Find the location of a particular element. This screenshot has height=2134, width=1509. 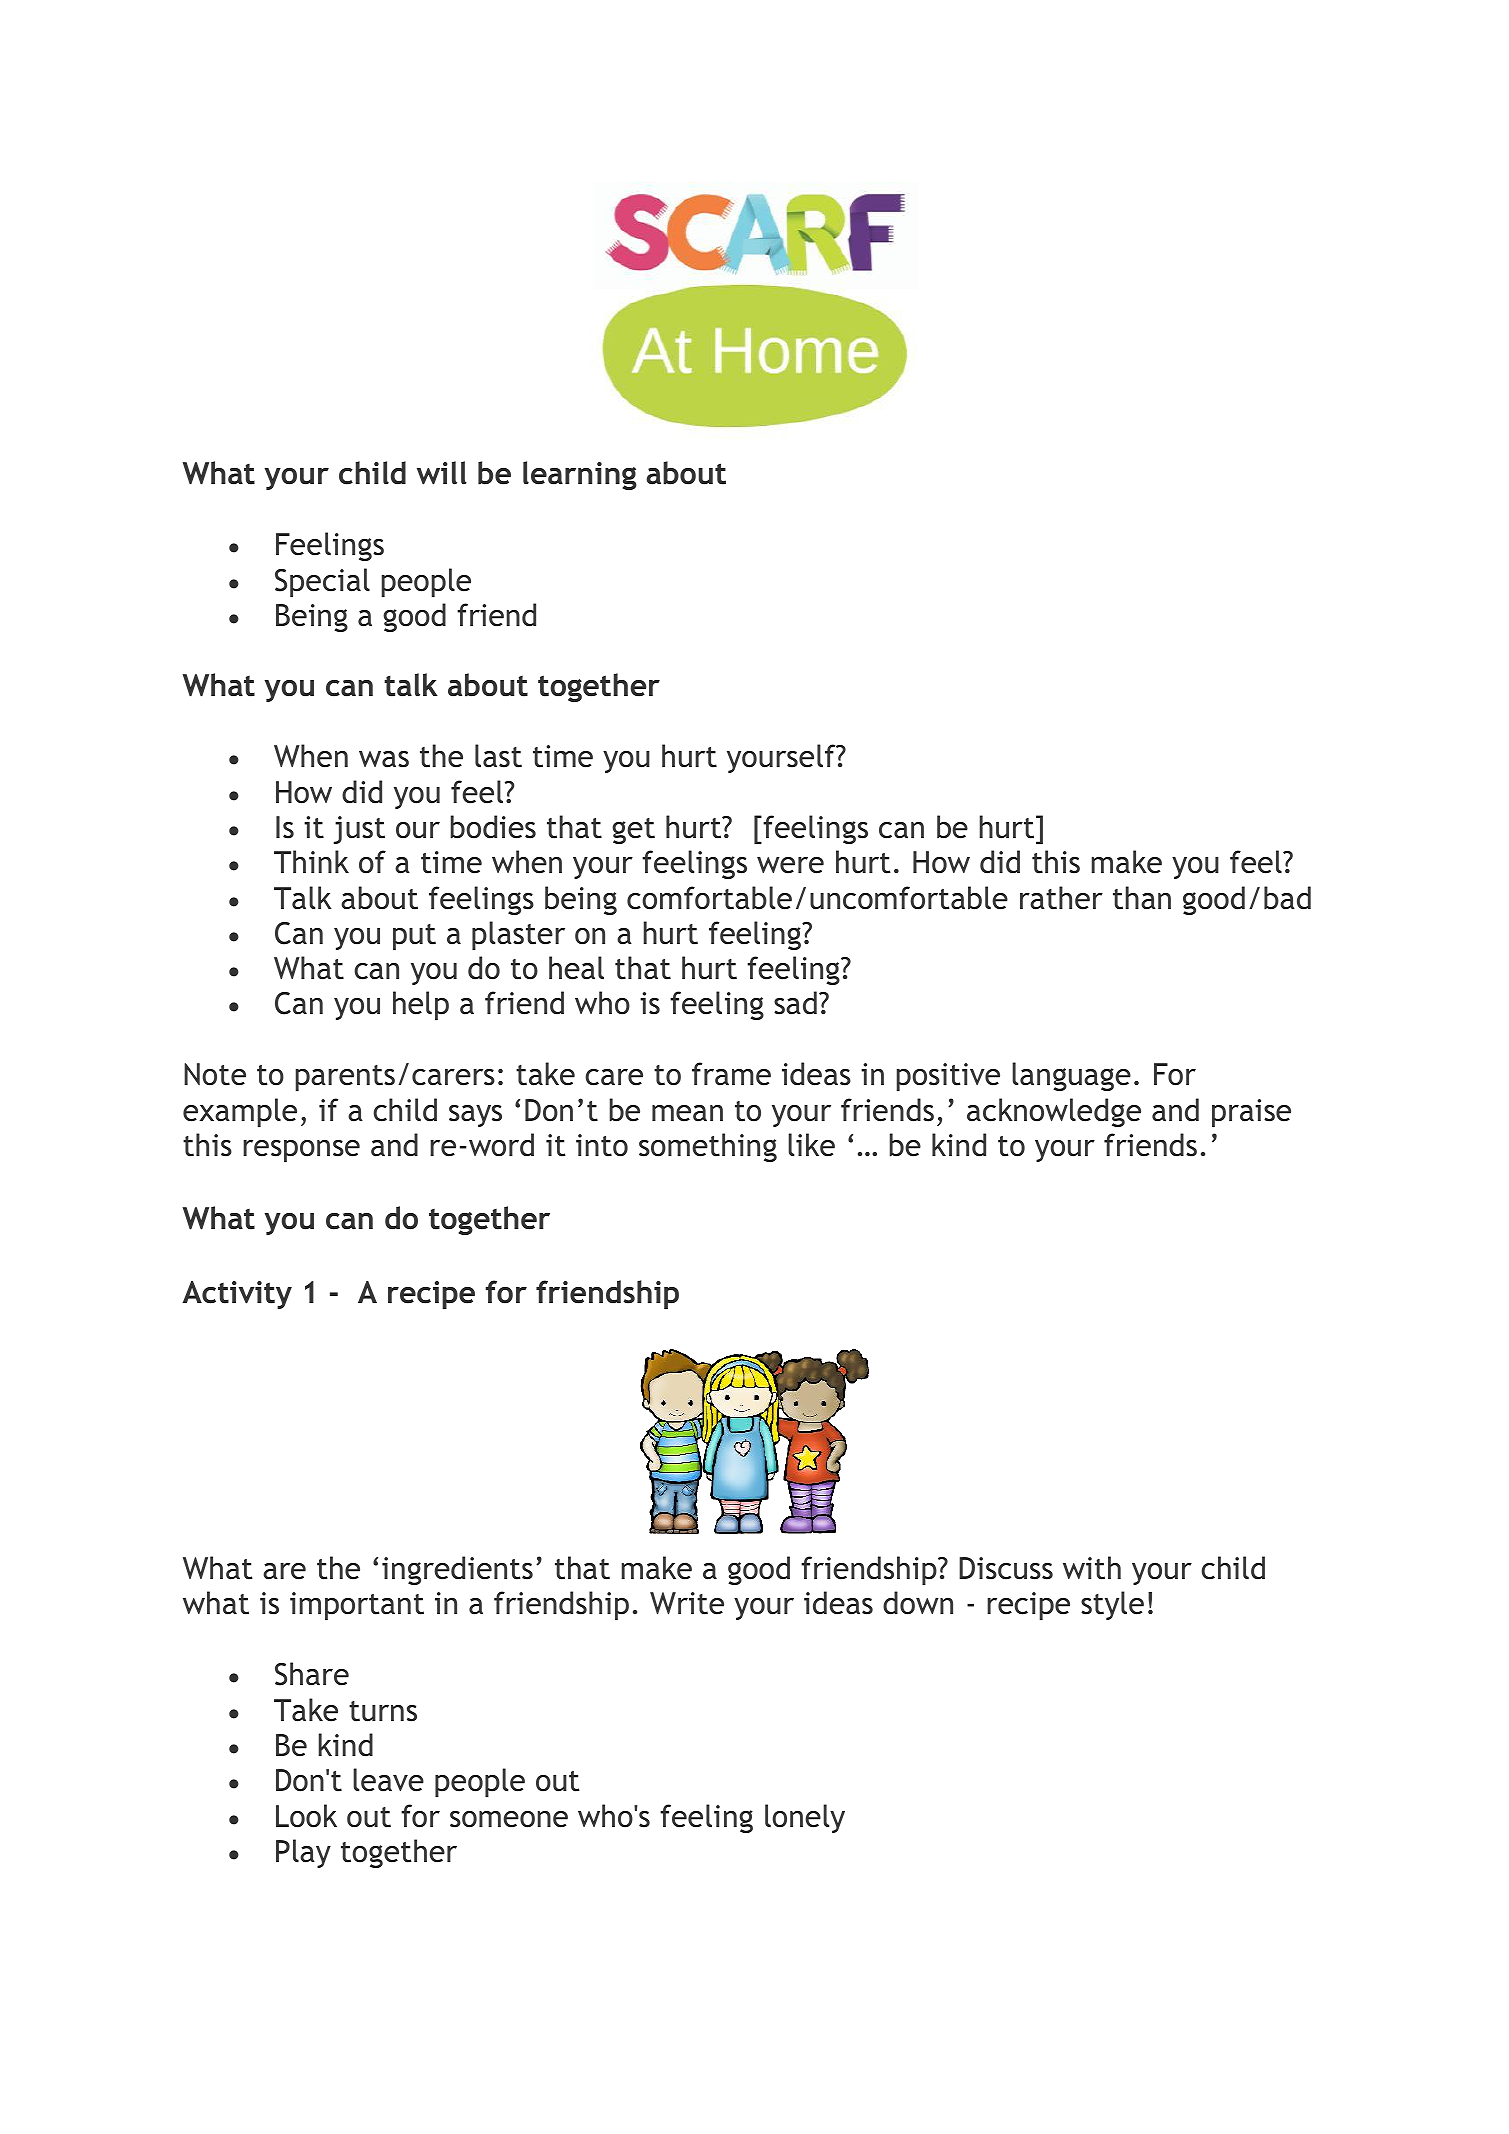

Look is located at coordinates (306, 1816).
